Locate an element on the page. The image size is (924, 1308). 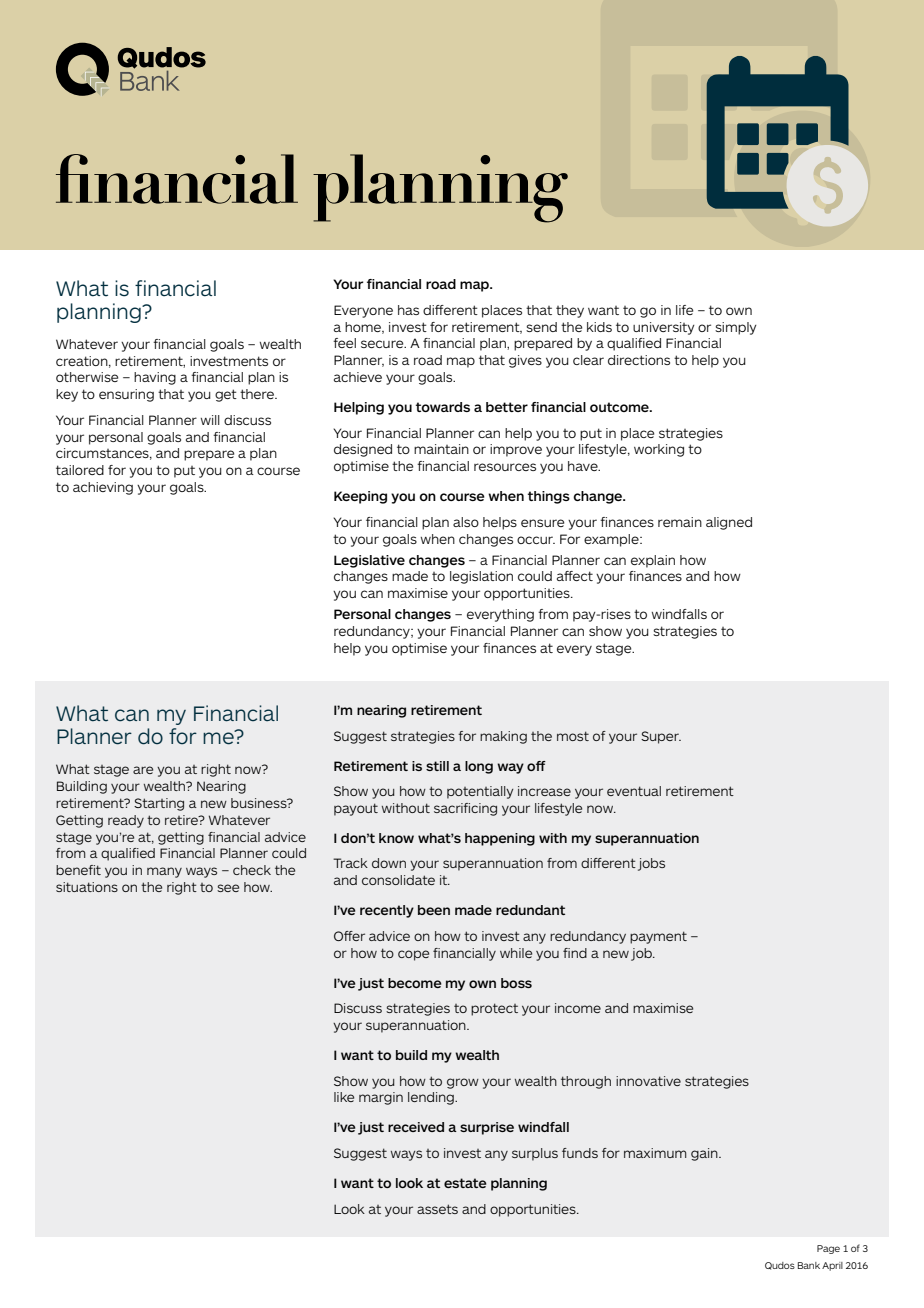
simply is located at coordinates (736, 328).
